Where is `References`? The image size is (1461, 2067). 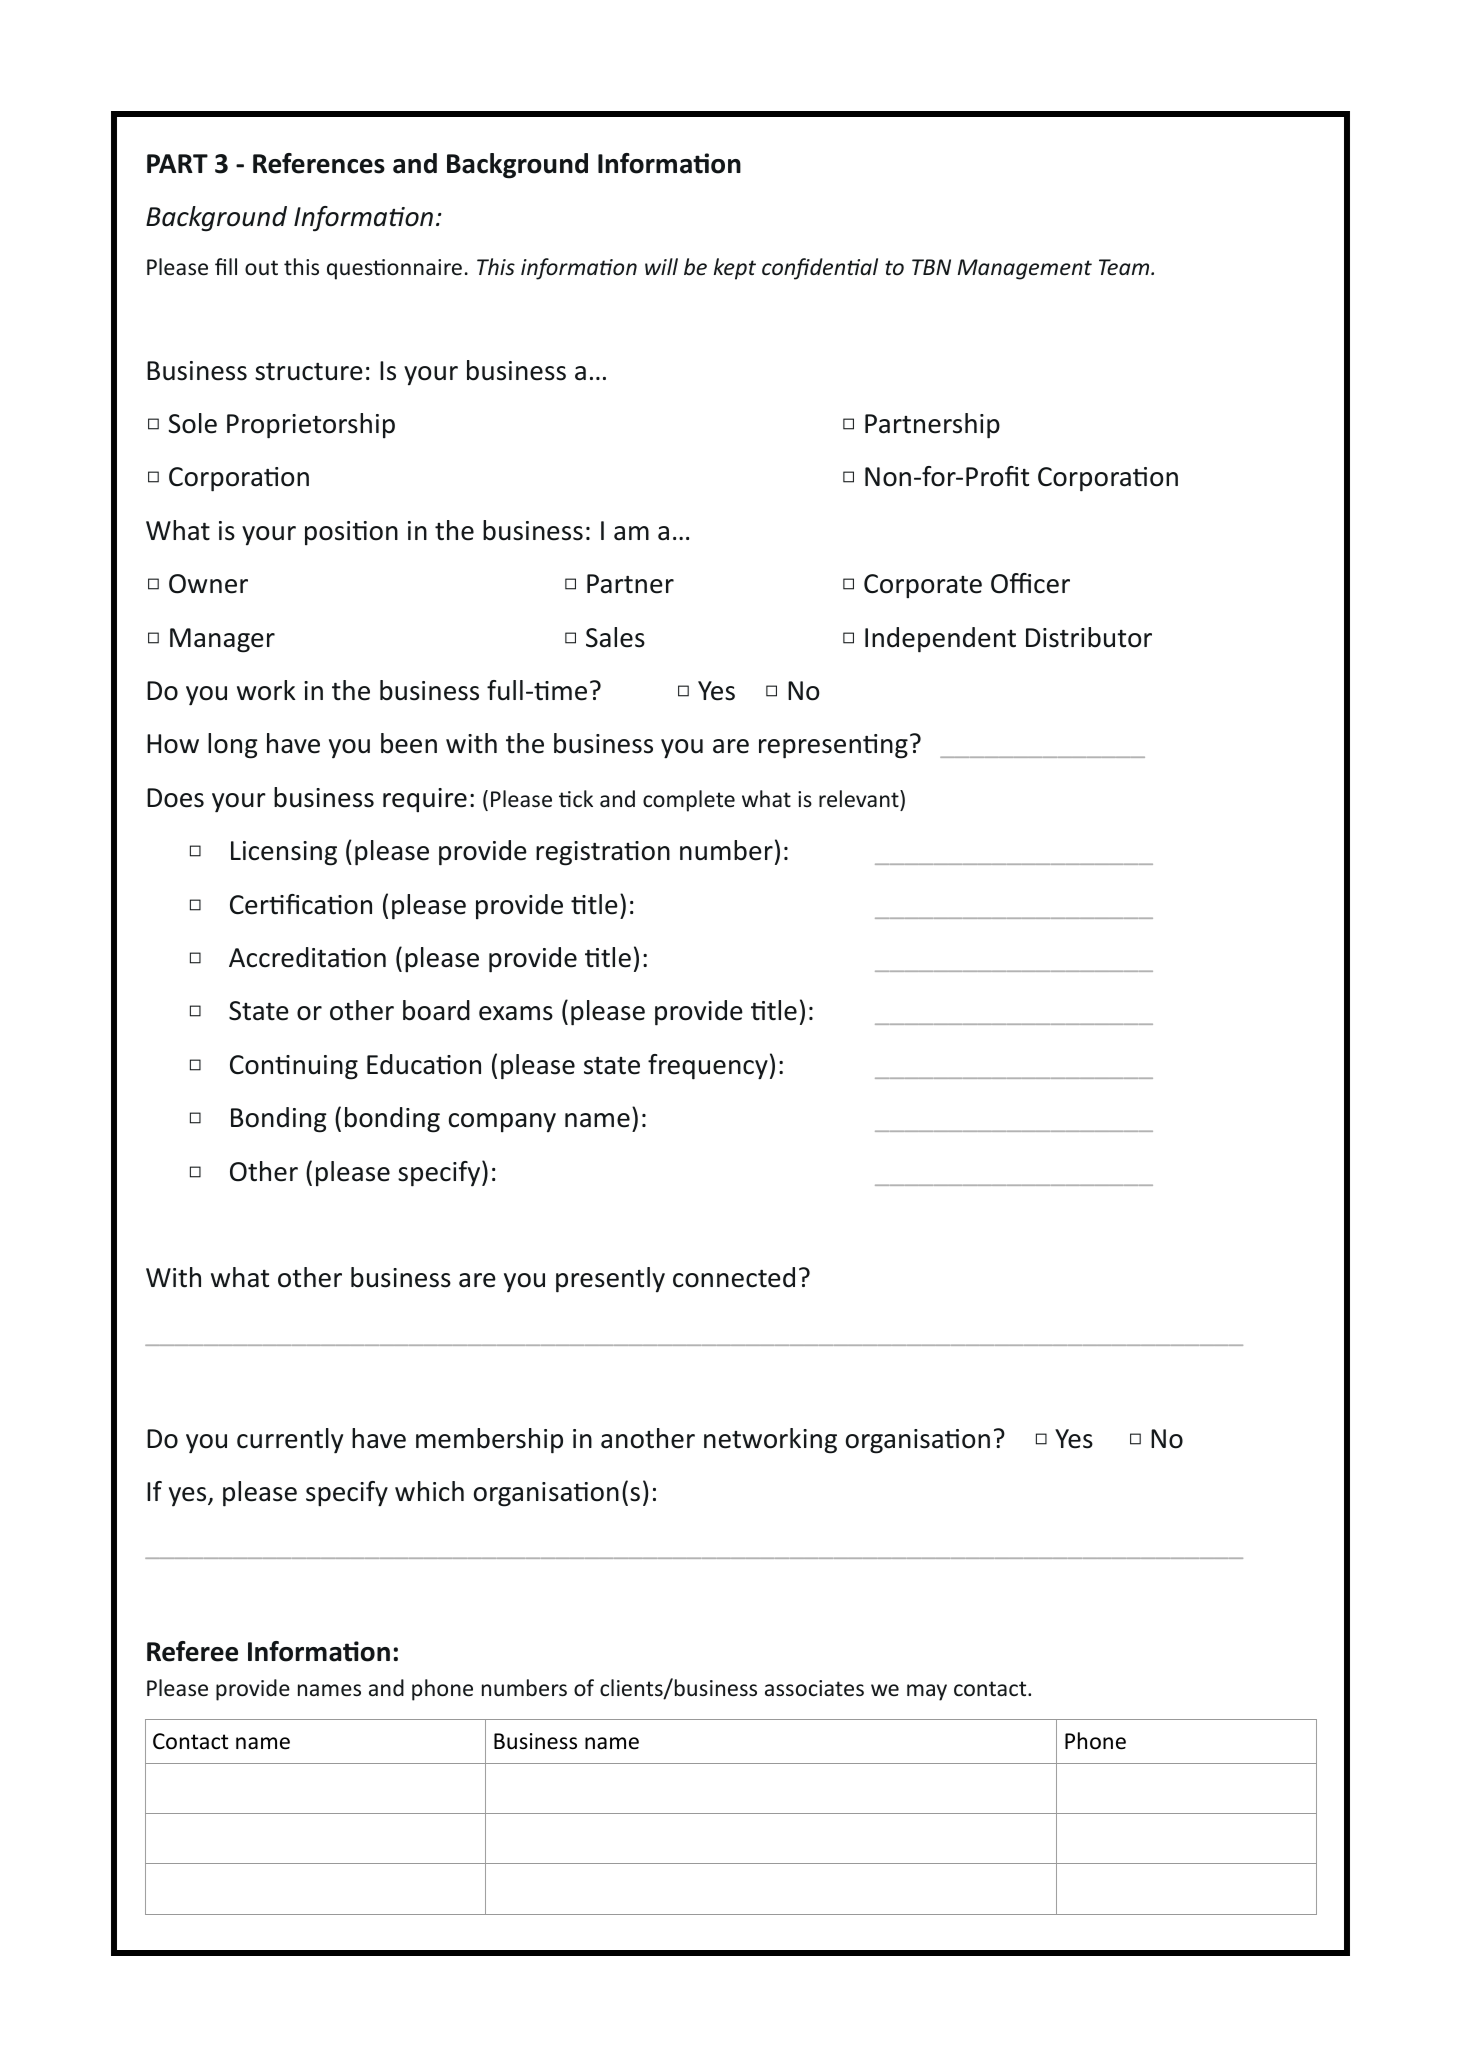
References is located at coordinates (319, 163).
